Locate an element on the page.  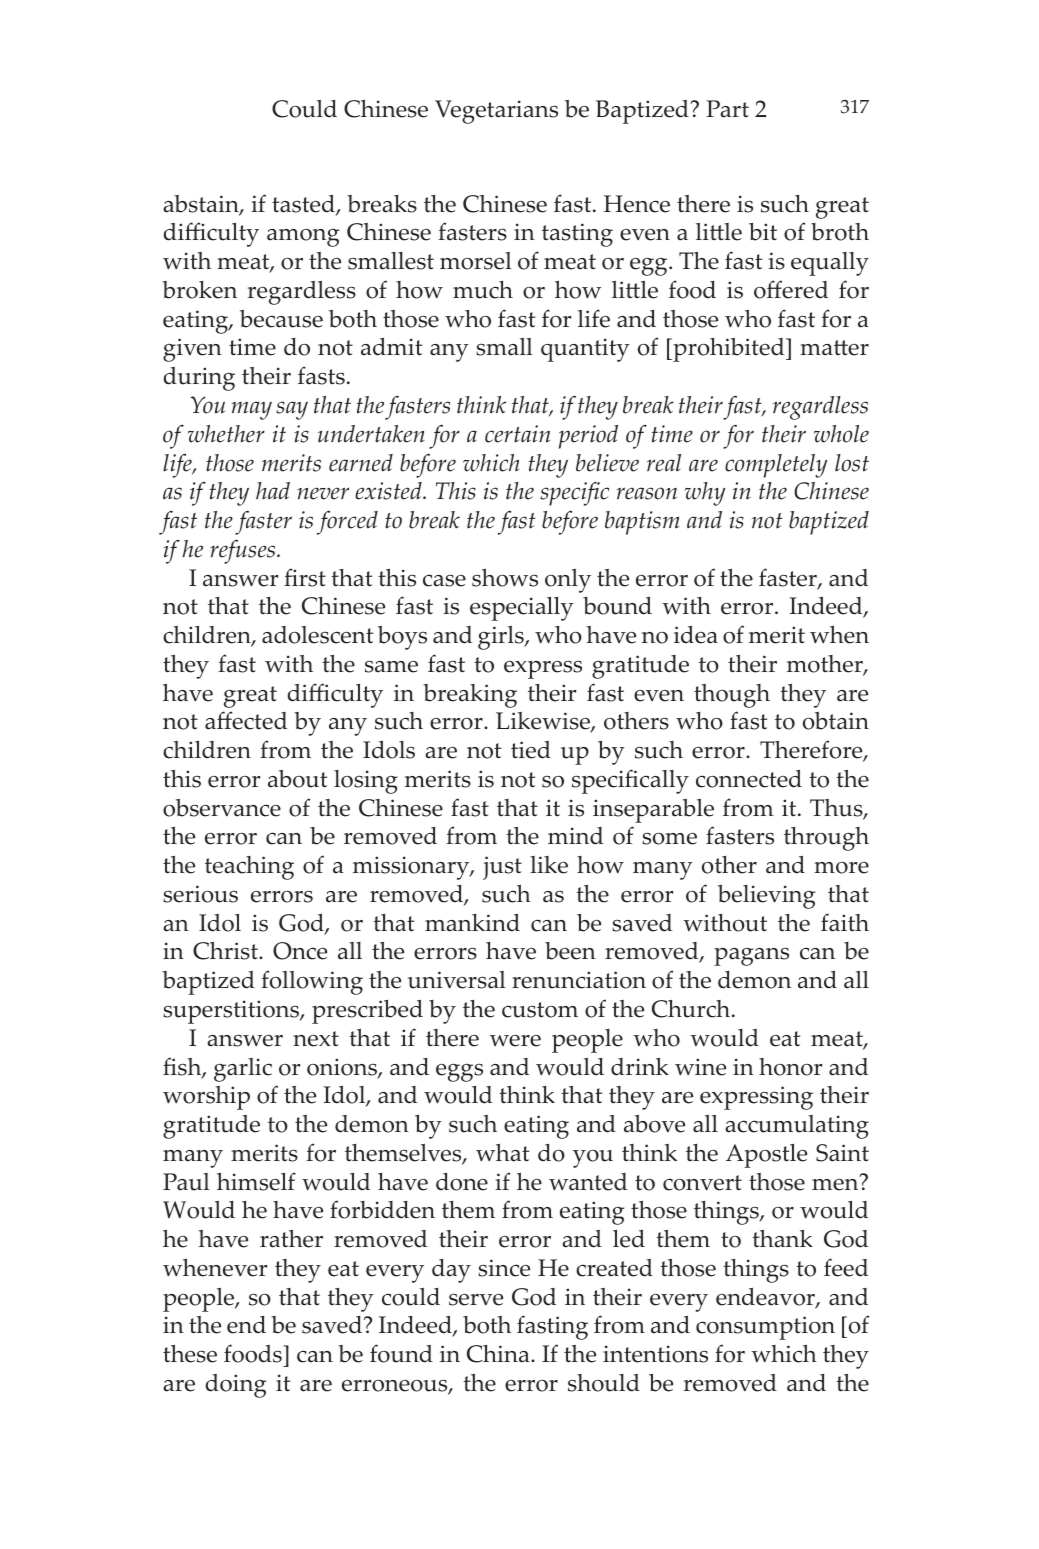
what is located at coordinates (502, 1153).
